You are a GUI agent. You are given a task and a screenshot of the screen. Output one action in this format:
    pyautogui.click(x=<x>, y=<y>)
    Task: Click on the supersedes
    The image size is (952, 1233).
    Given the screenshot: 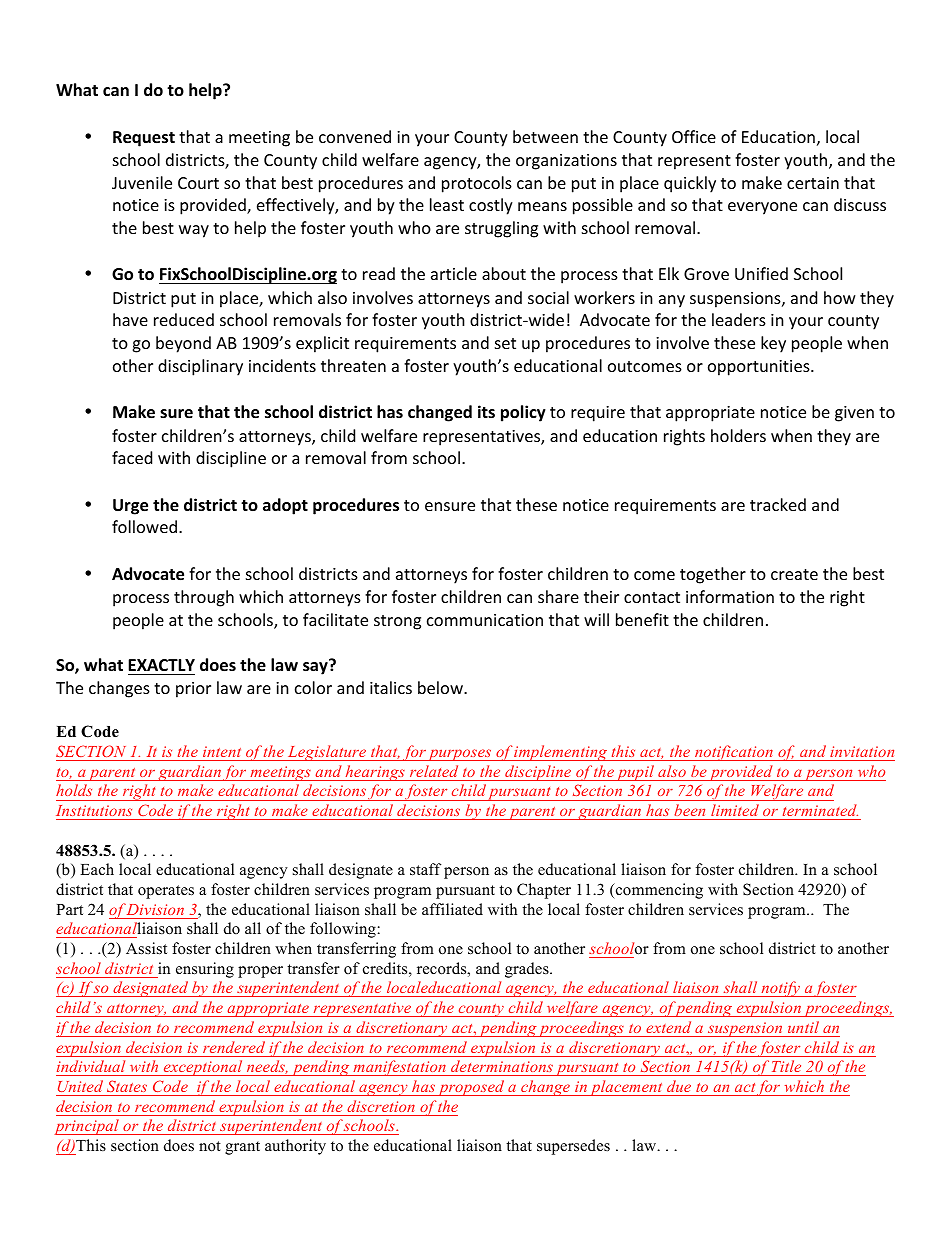 What is the action you would take?
    pyautogui.click(x=573, y=1147)
